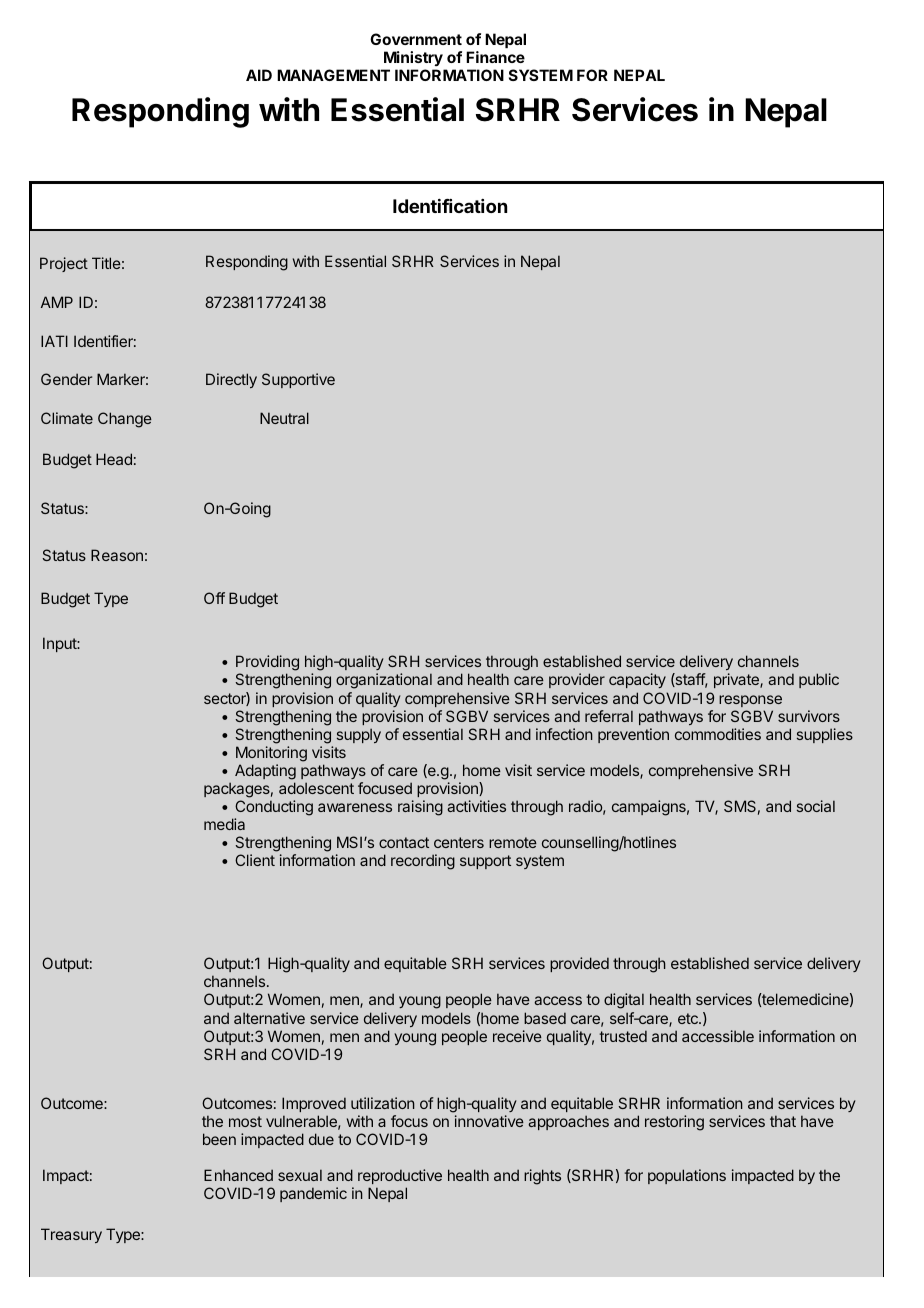  I want to click on Enhanced, so click(238, 1175).
